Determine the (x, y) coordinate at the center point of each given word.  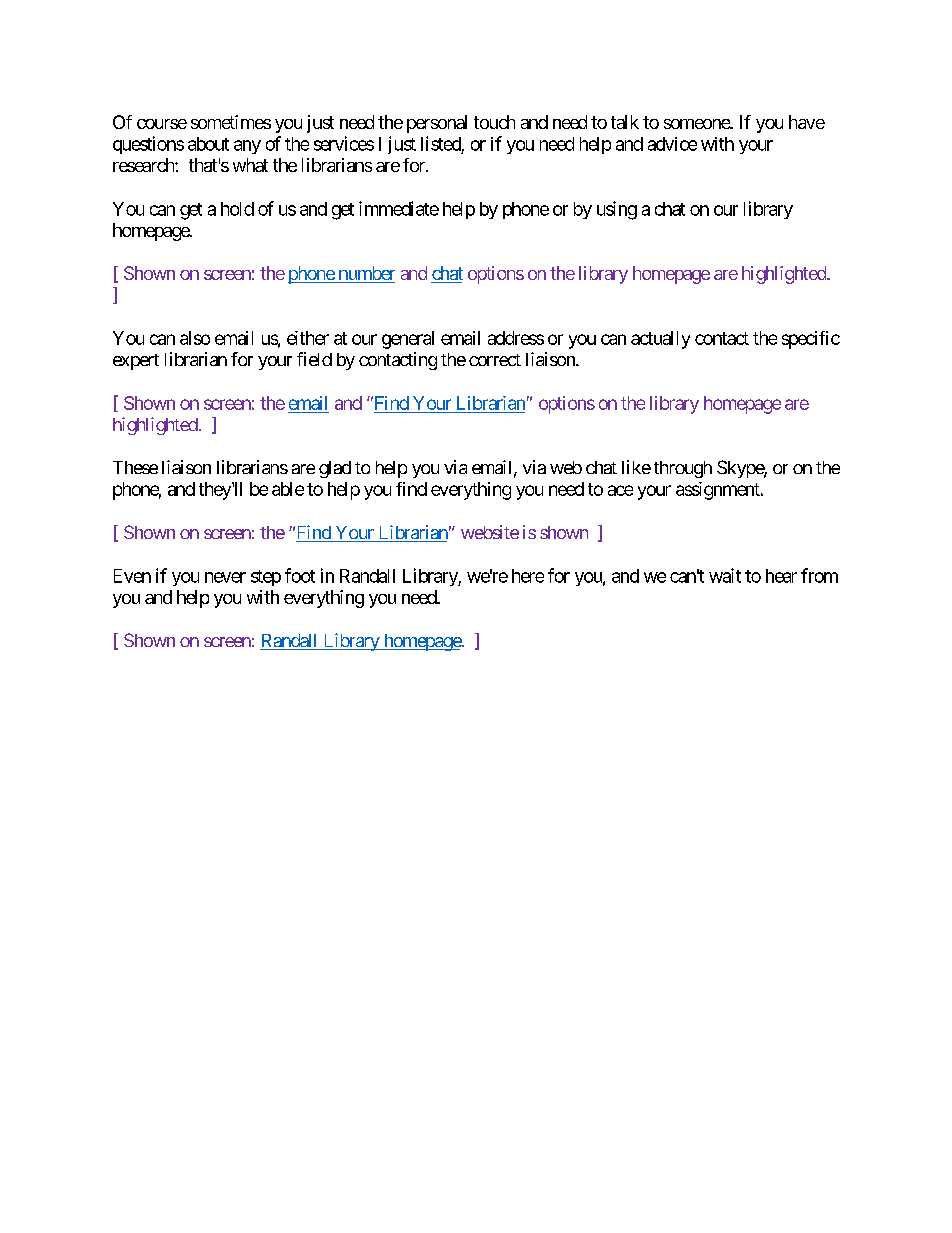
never (225, 577)
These (135, 467)
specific (811, 340)
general (408, 340)
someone (697, 124)
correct (495, 360)
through (683, 469)
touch (494, 122)
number (365, 274)
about (208, 144)
